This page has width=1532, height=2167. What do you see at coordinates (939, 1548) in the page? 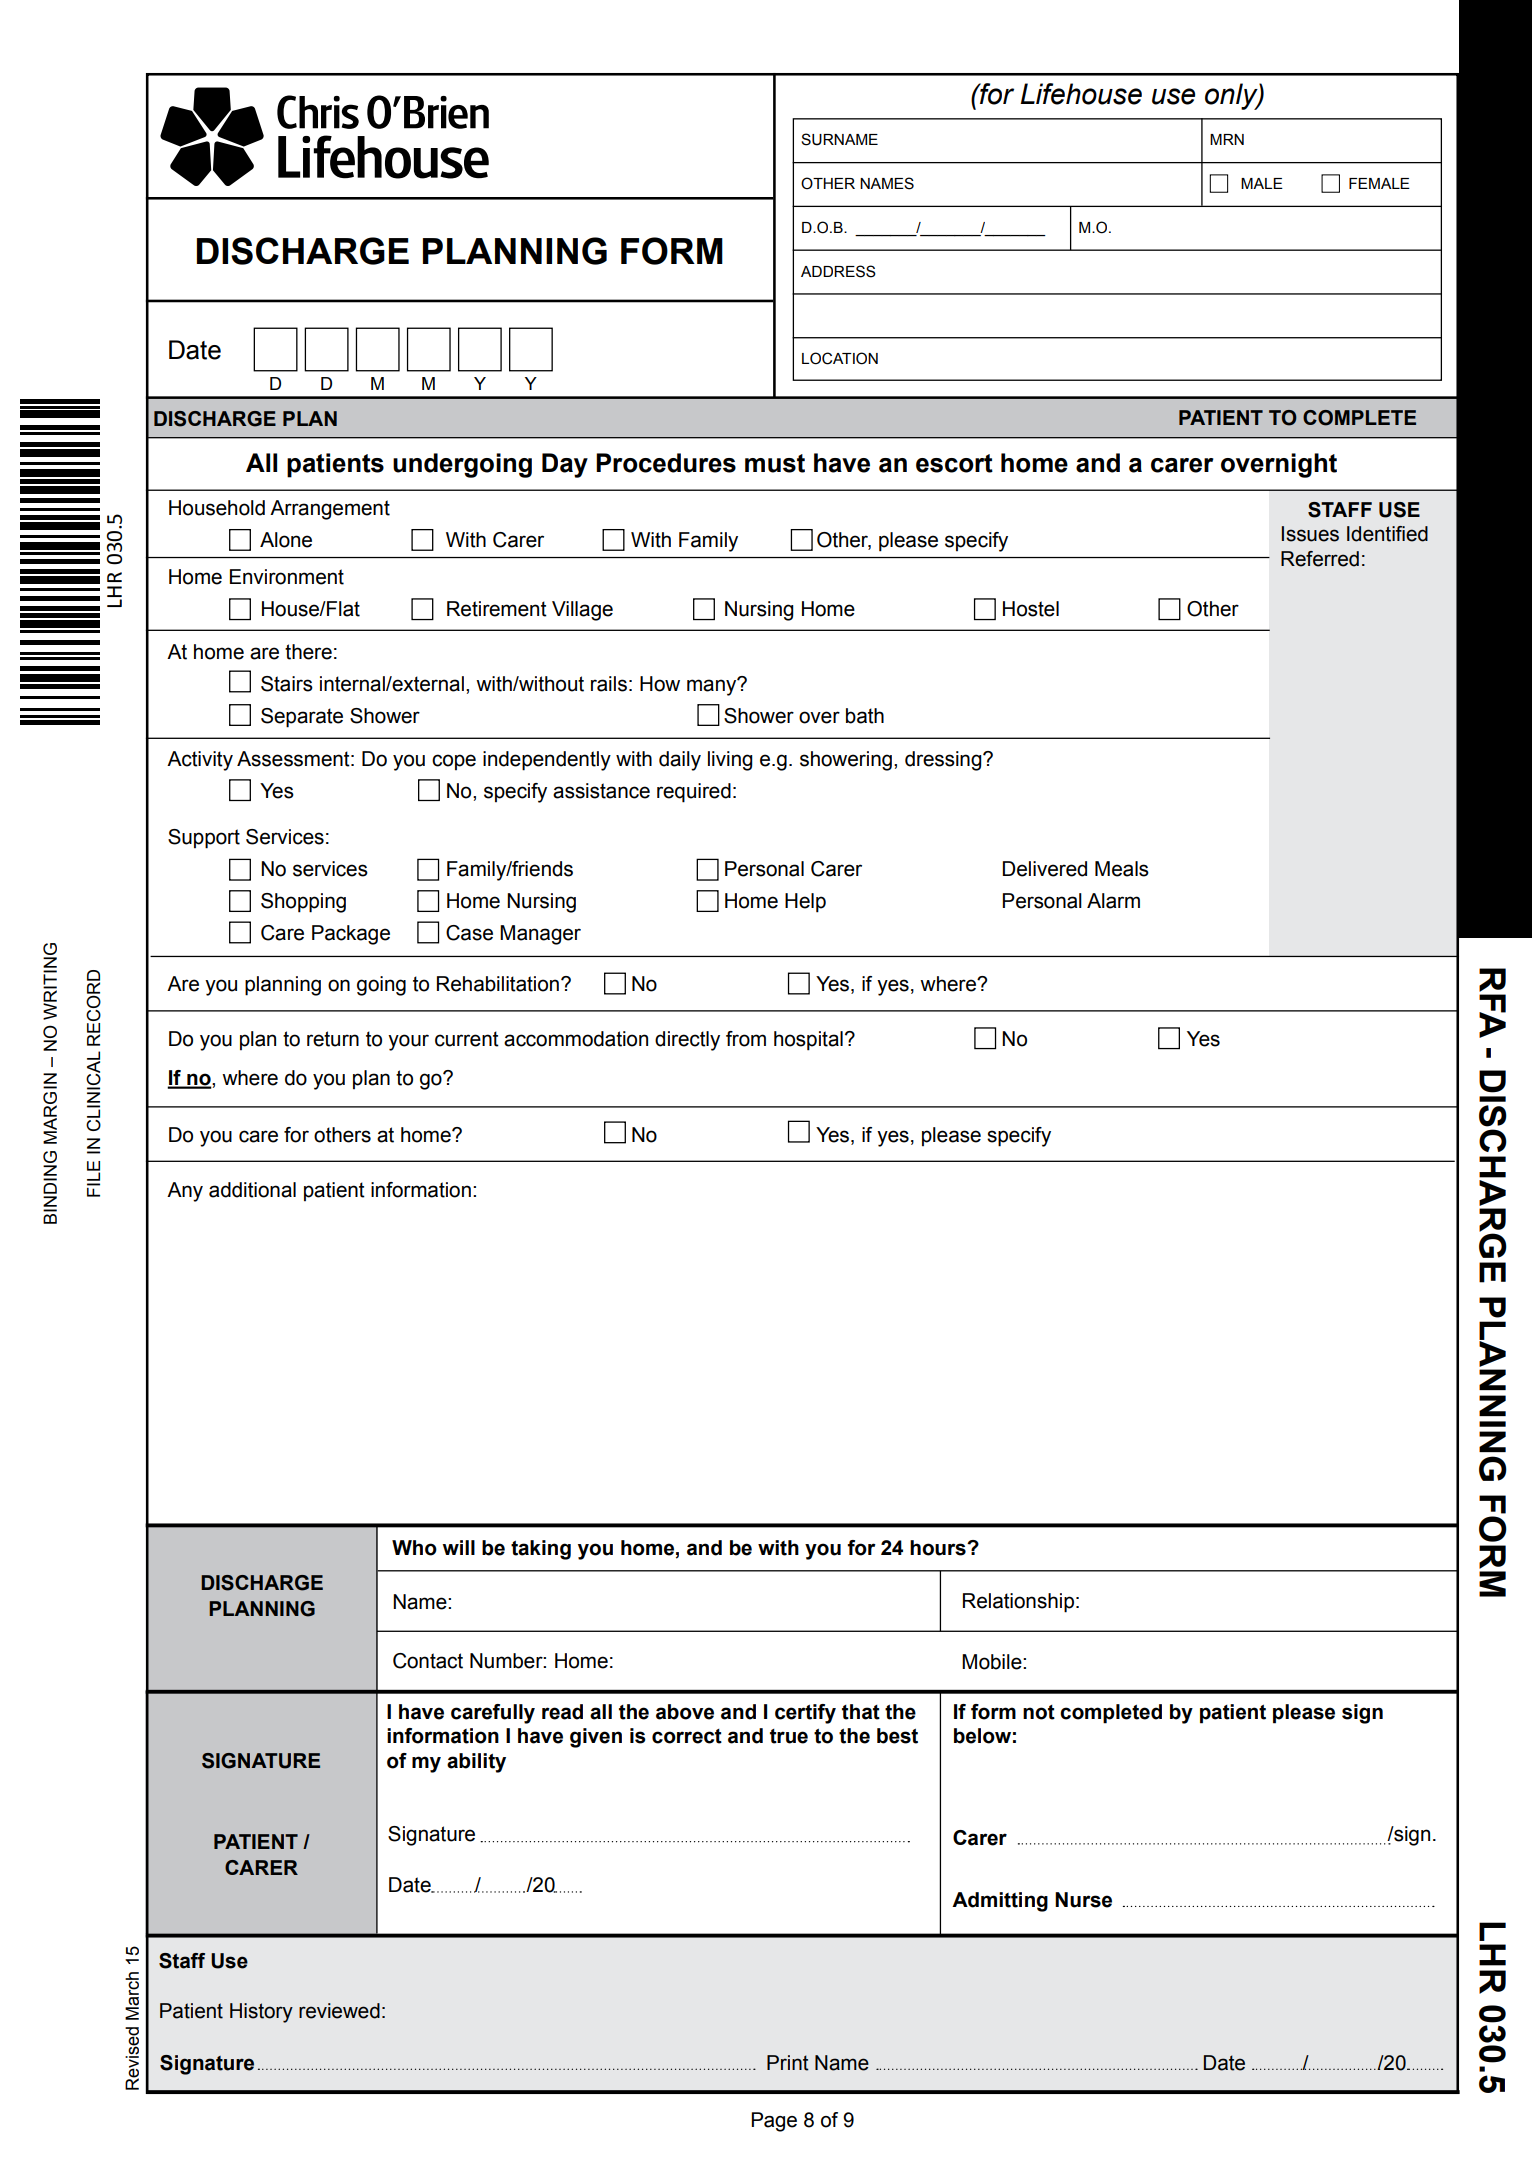
I see `hours` at bounding box center [939, 1548].
